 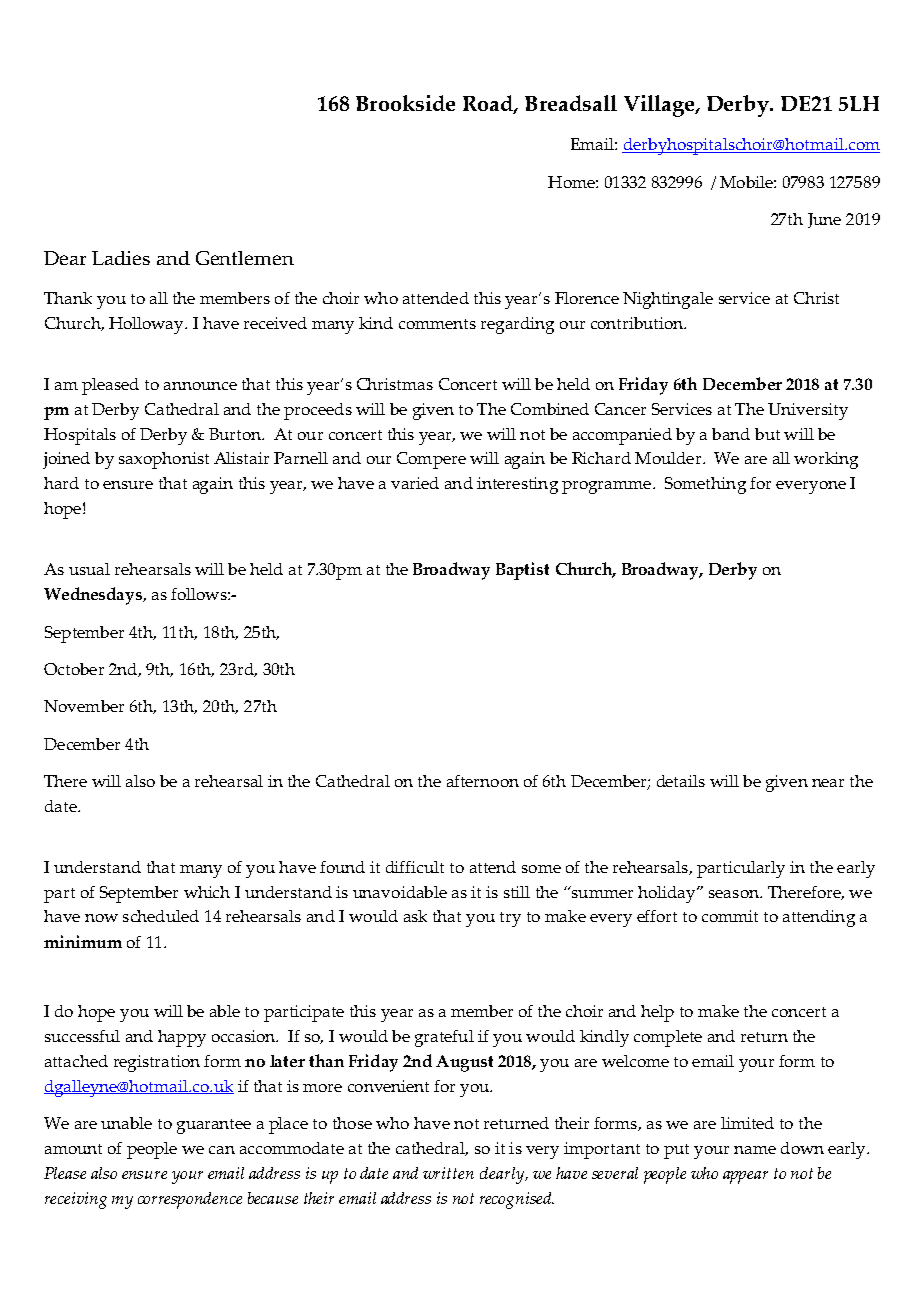 I want to click on Ladies, so click(x=121, y=258).
